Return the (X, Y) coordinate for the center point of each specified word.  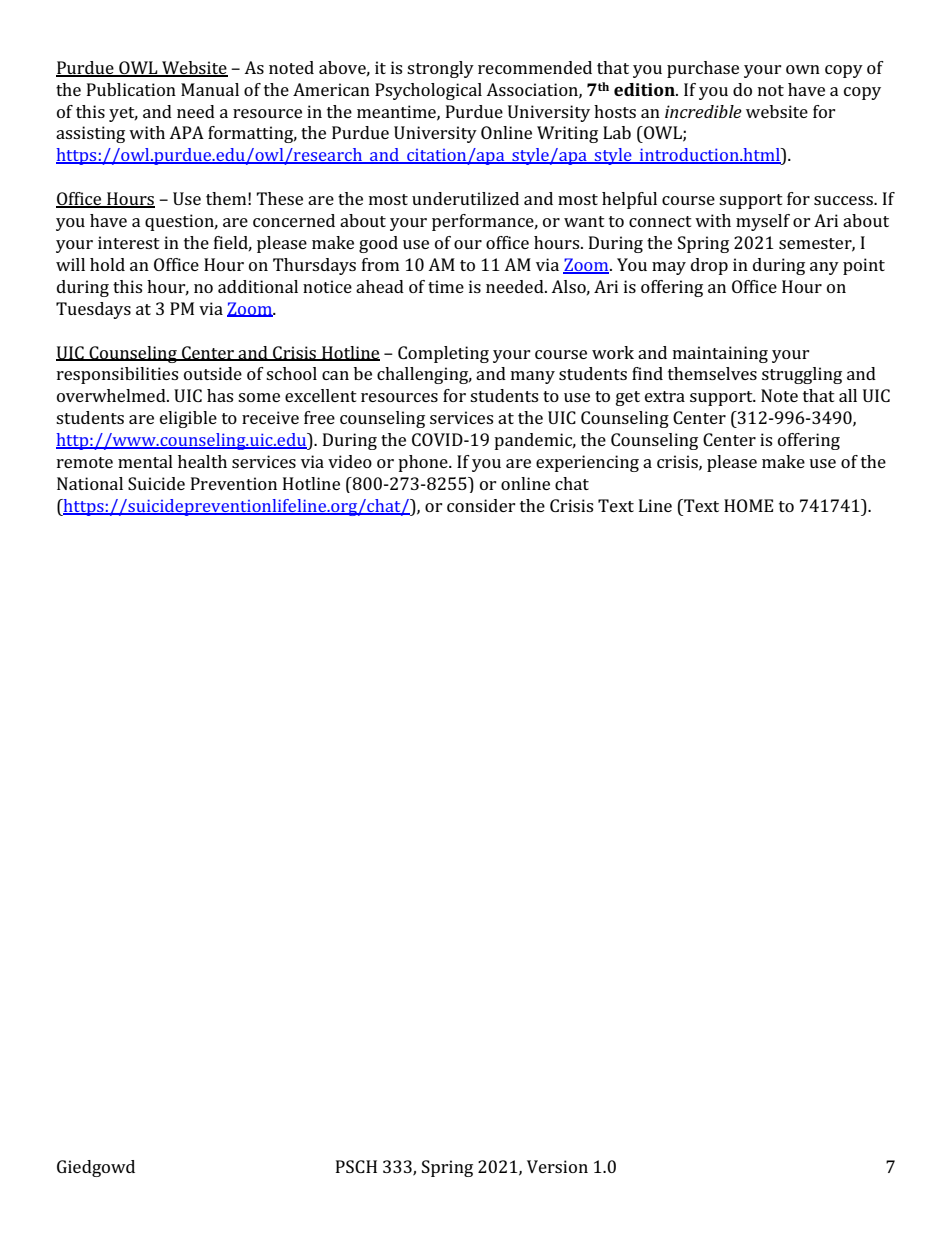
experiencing (587, 463)
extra (665, 396)
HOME (748, 505)
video (350, 461)
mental (145, 461)
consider (481, 505)
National (90, 483)
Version (557, 1166)
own (803, 69)
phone (424, 463)
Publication (131, 89)
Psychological (428, 91)
